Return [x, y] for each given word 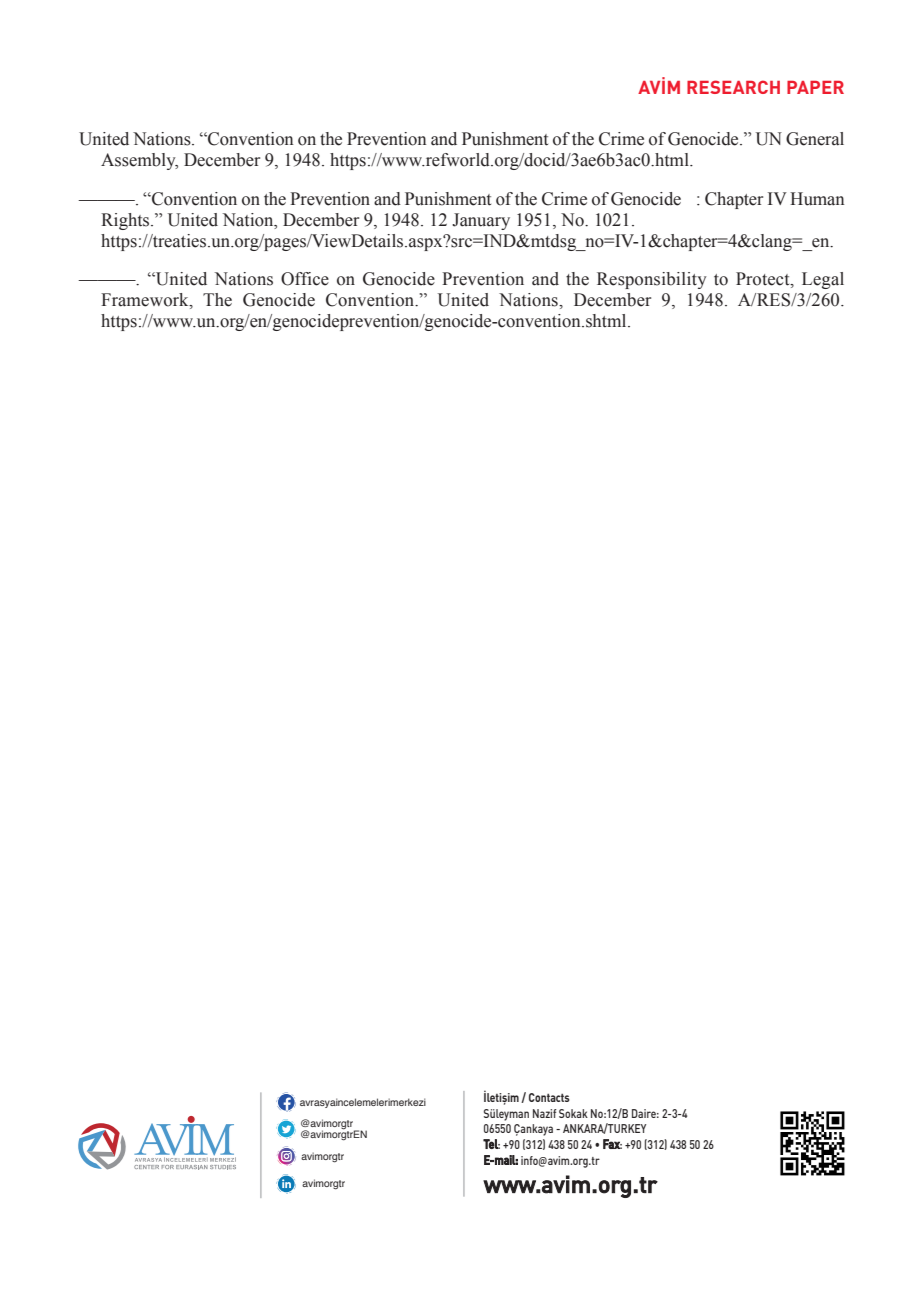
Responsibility [652, 280]
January [481, 221]
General [815, 139]
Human [817, 199]
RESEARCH [733, 87]
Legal [823, 280]
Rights [126, 221]
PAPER [815, 87]
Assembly [139, 161]
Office [305, 279]
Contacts [549, 1097]
